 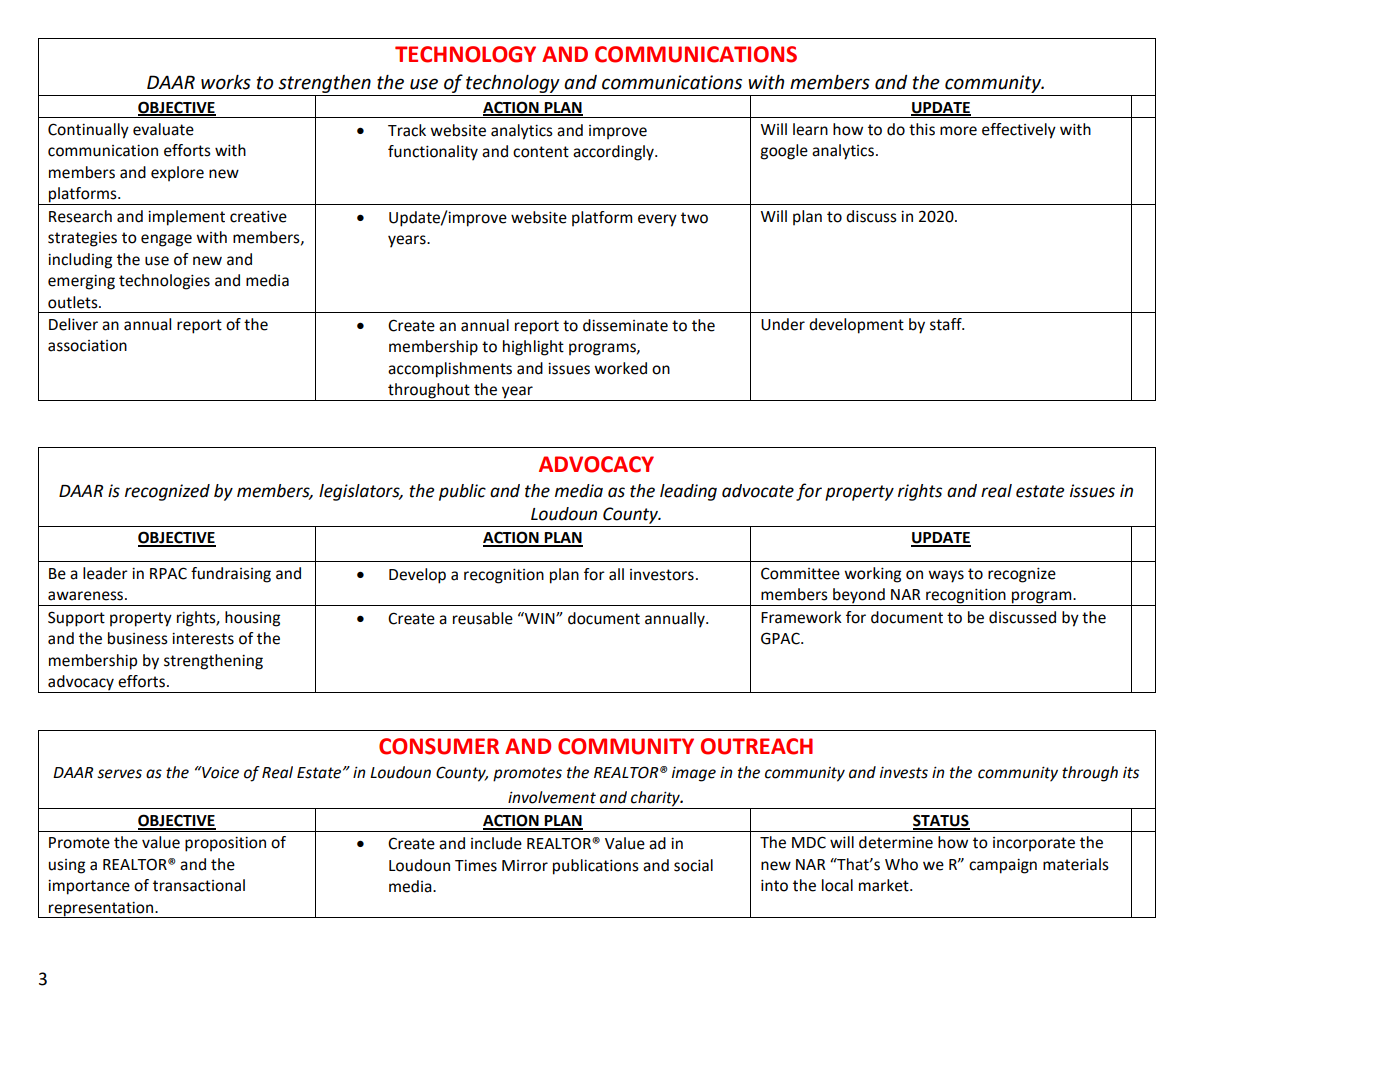 What do you see at coordinates (360, 492) in the image?
I see `legislators` at bounding box center [360, 492].
